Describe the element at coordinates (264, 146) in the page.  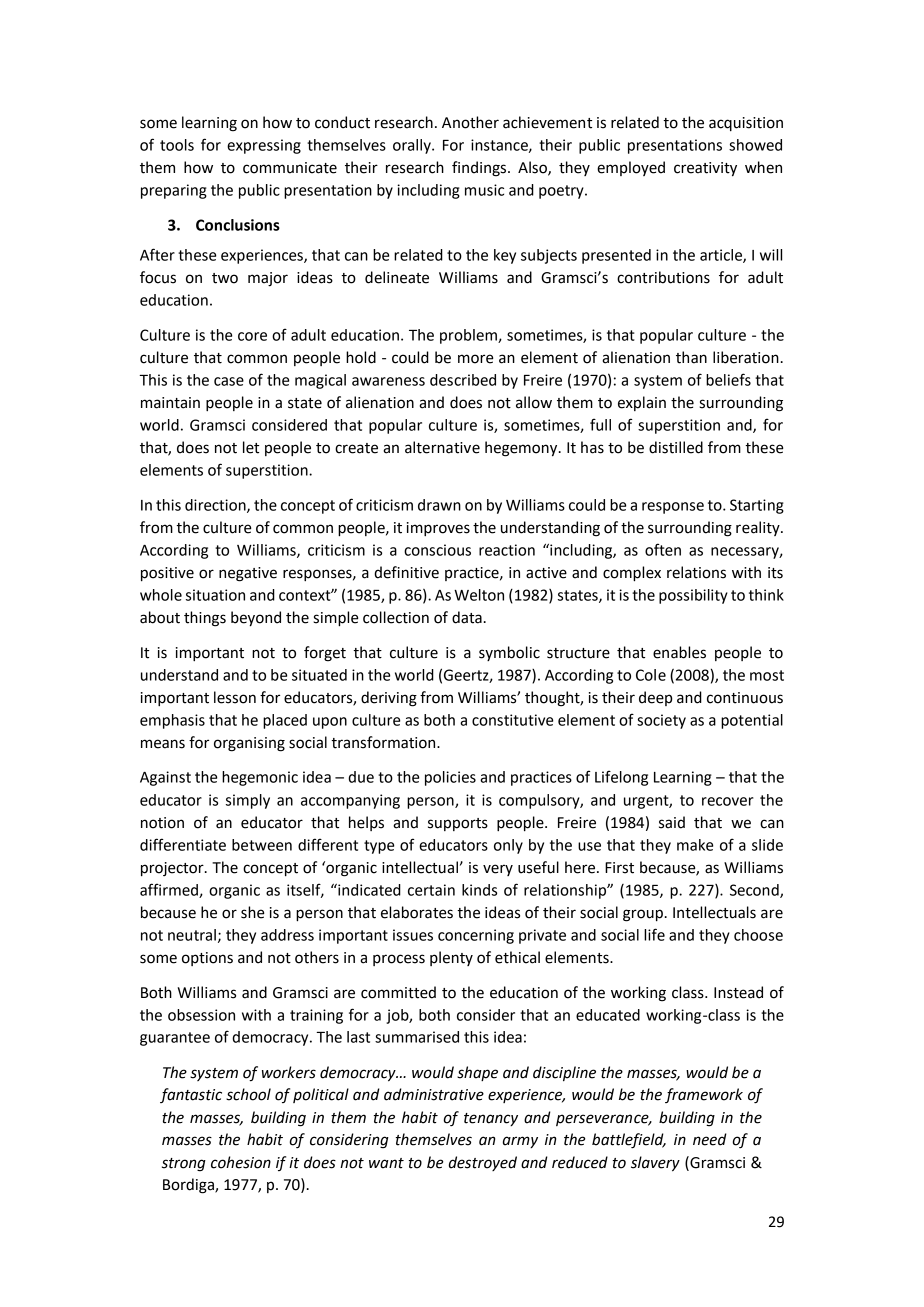
I see `expressing` at that location.
